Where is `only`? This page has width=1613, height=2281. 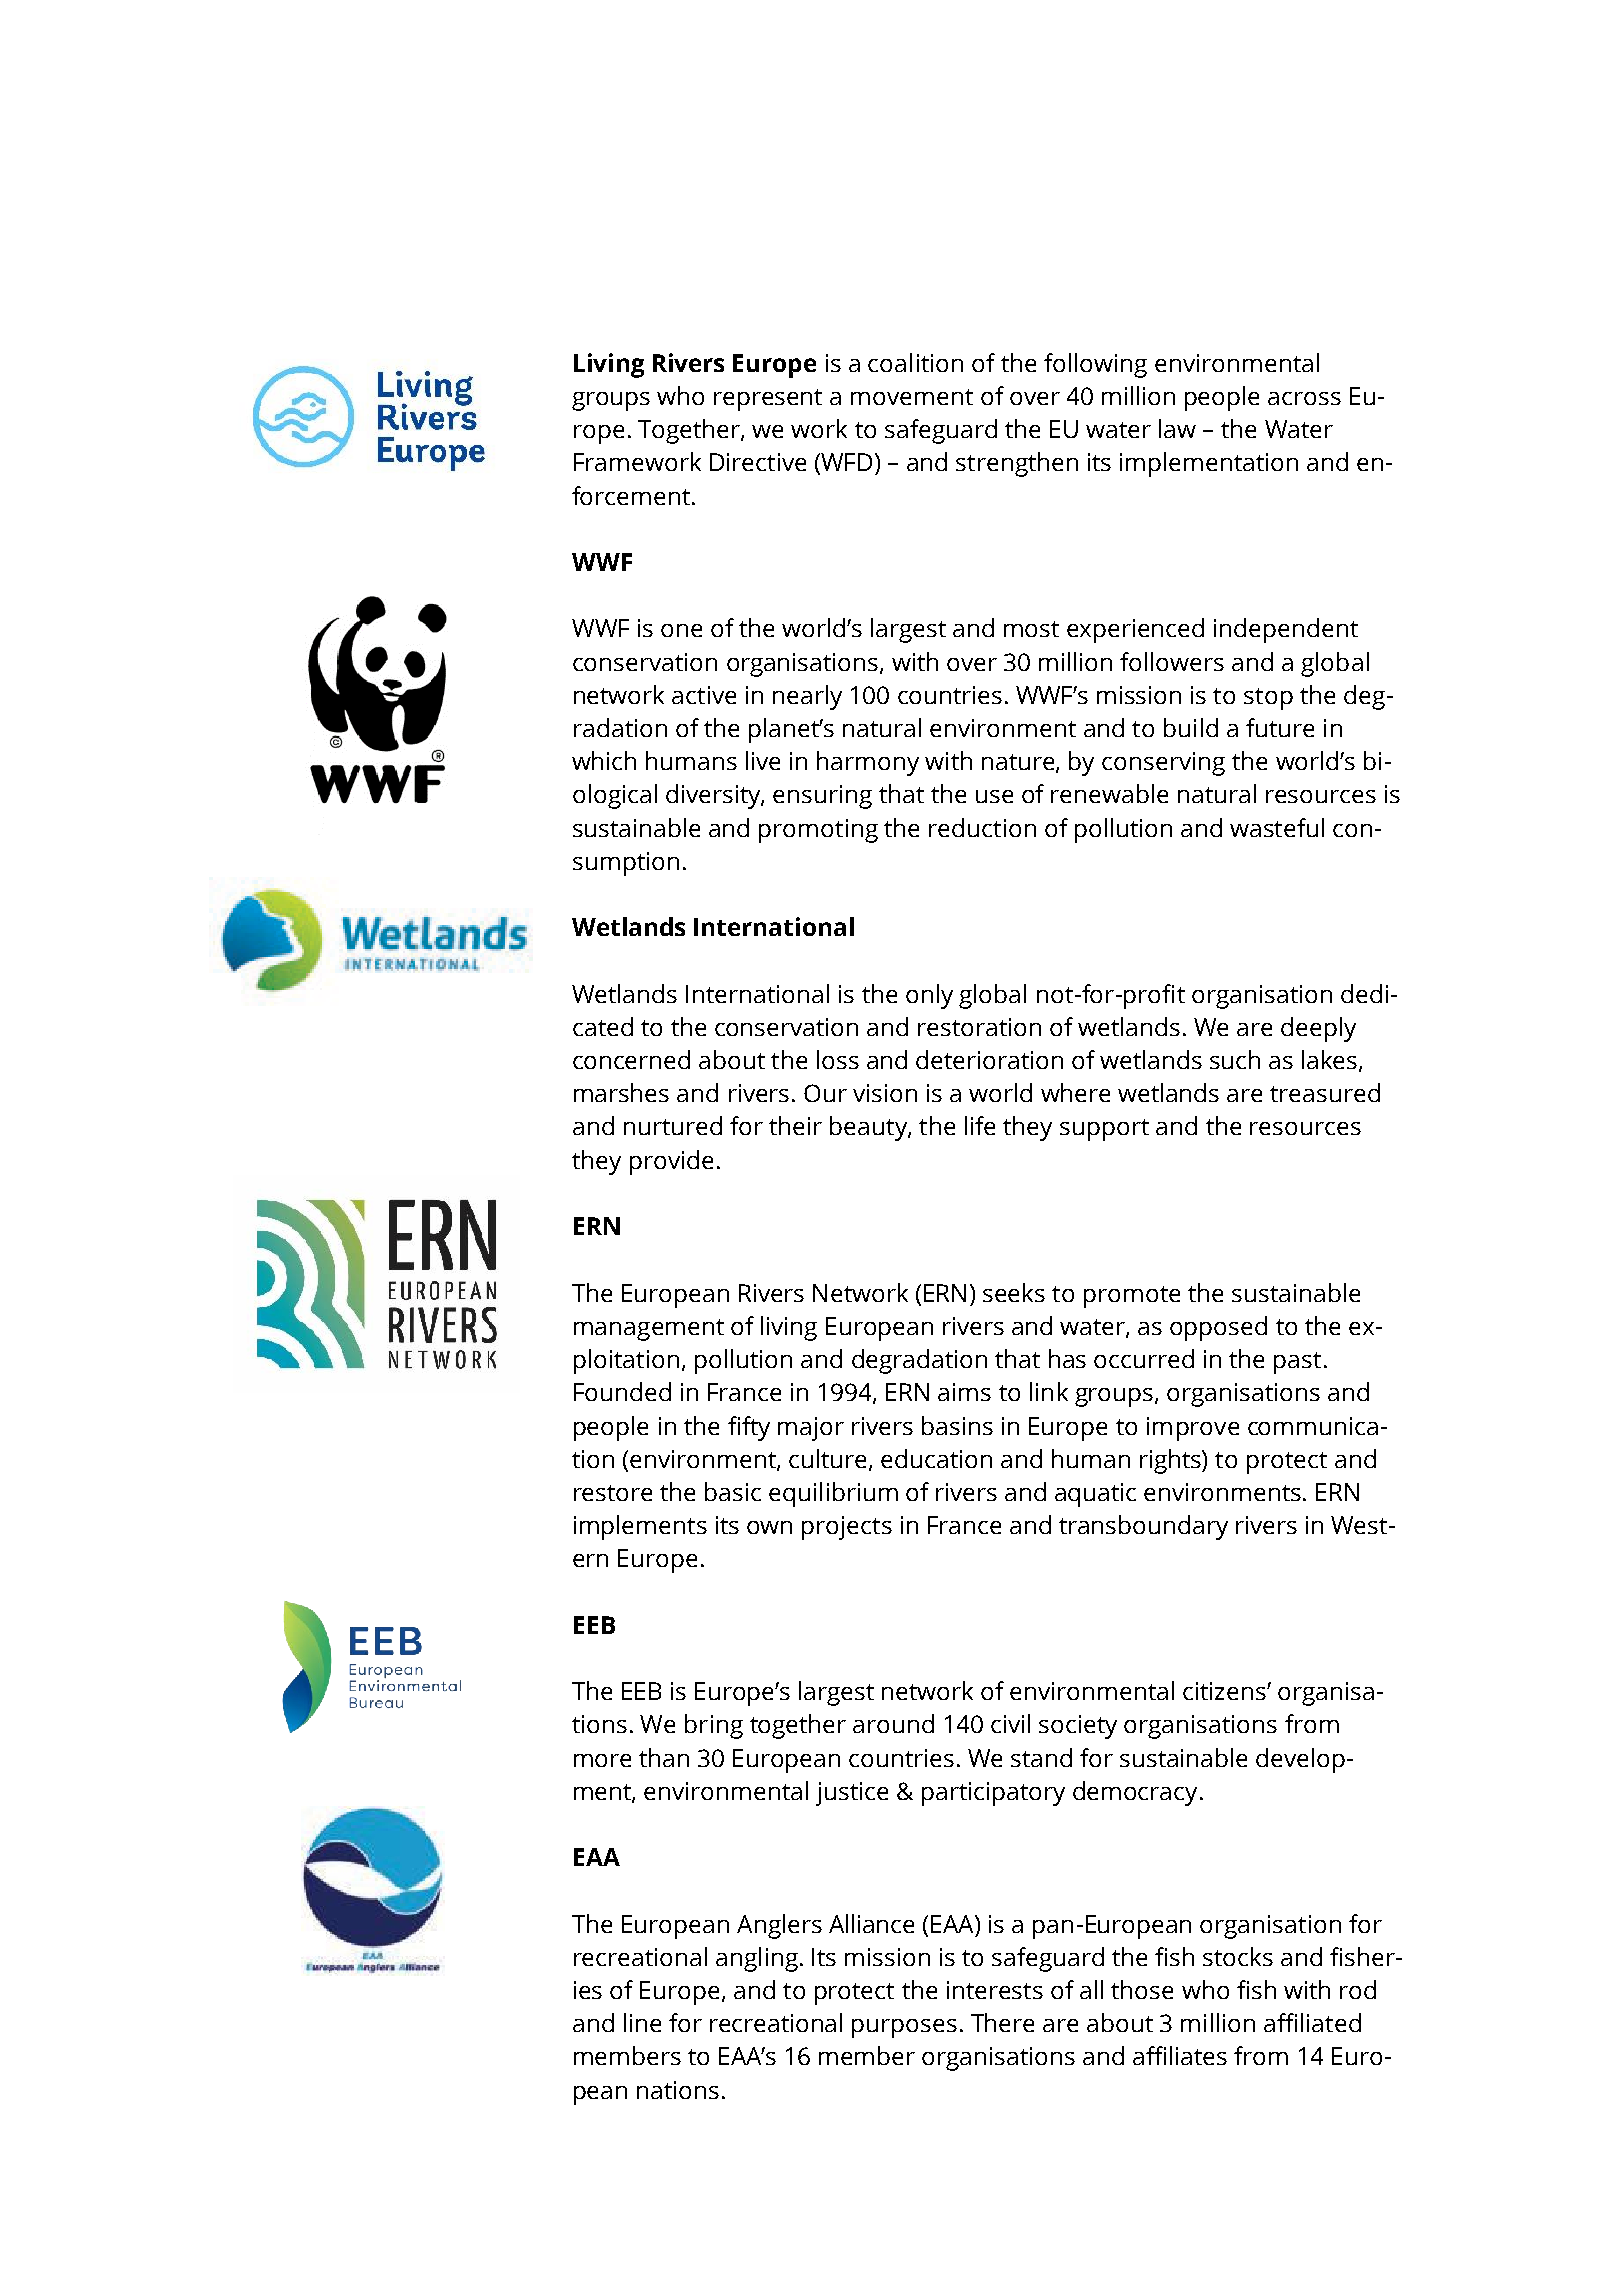
only is located at coordinates (929, 996).
